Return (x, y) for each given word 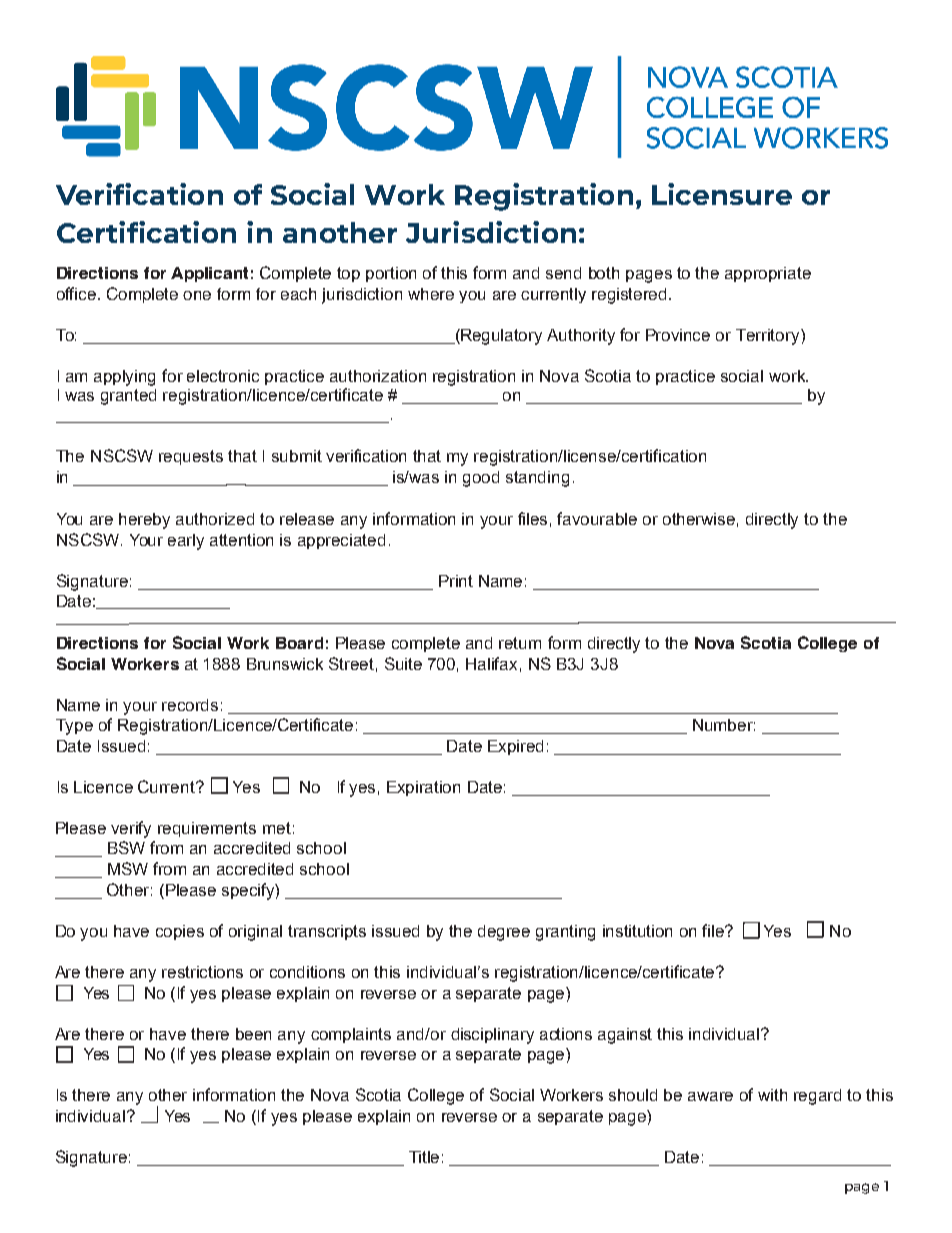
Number (724, 725)
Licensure (722, 194)
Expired (515, 747)
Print (456, 581)
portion (391, 274)
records (190, 705)
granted (128, 397)
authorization (378, 376)
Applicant (209, 274)
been (253, 1034)
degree (504, 933)
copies (180, 932)
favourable (597, 518)
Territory (769, 337)
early (186, 542)
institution (637, 931)
